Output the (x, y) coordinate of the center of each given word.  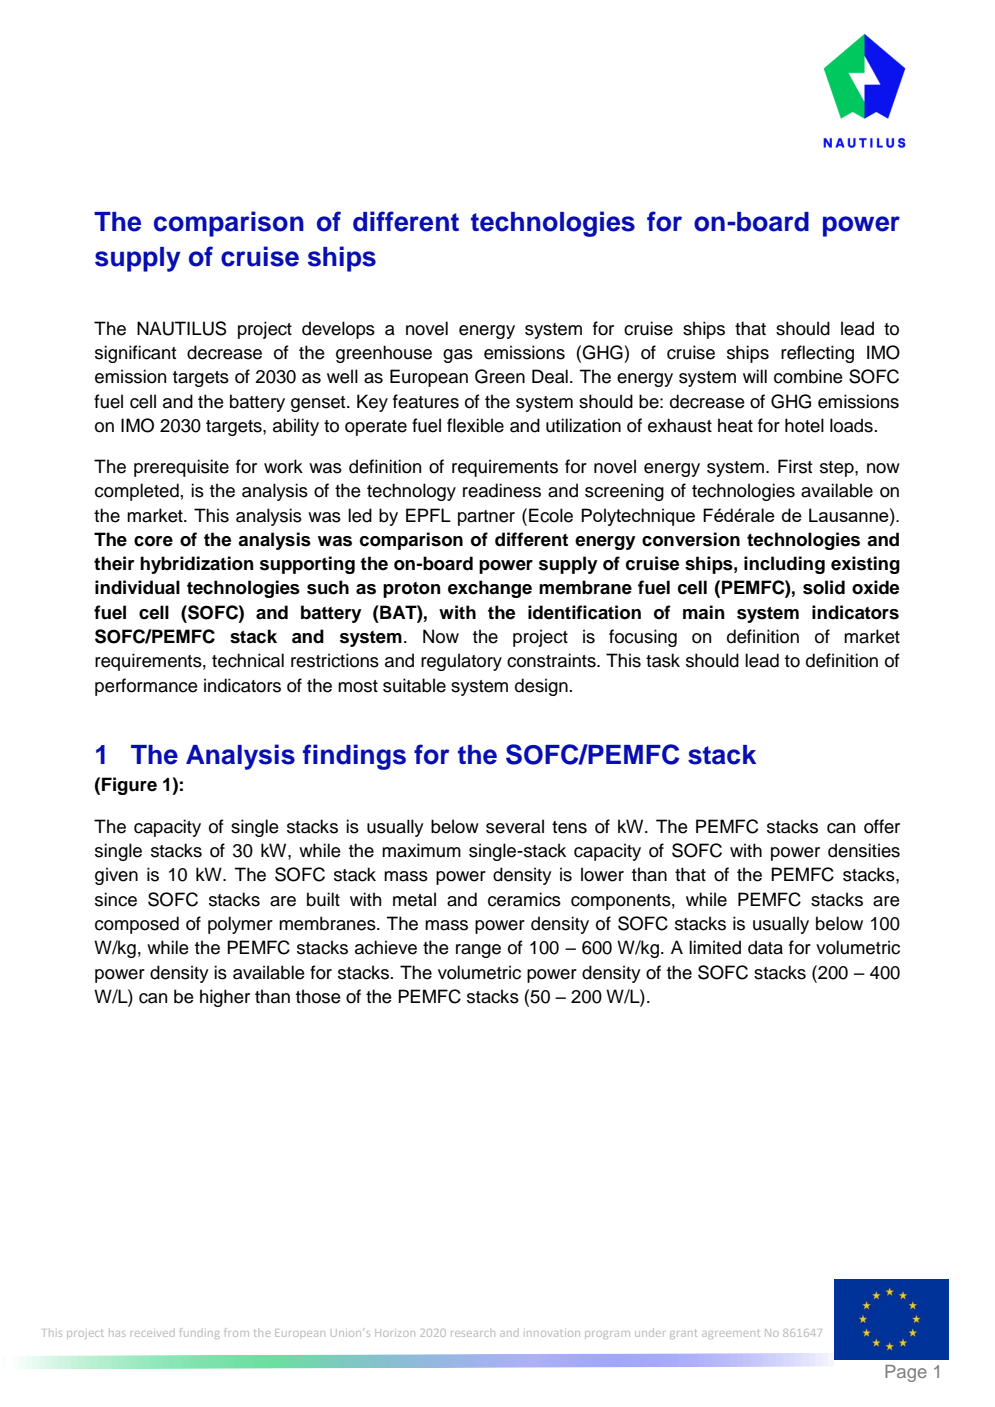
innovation (553, 1333)
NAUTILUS (182, 328)
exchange (490, 589)
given (116, 876)
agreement (731, 1334)
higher (225, 998)
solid (824, 587)
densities (864, 850)
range (478, 951)
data (765, 947)
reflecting (817, 354)
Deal (550, 376)
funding (200, 1333)
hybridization (197, 565)
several (515, 826)
